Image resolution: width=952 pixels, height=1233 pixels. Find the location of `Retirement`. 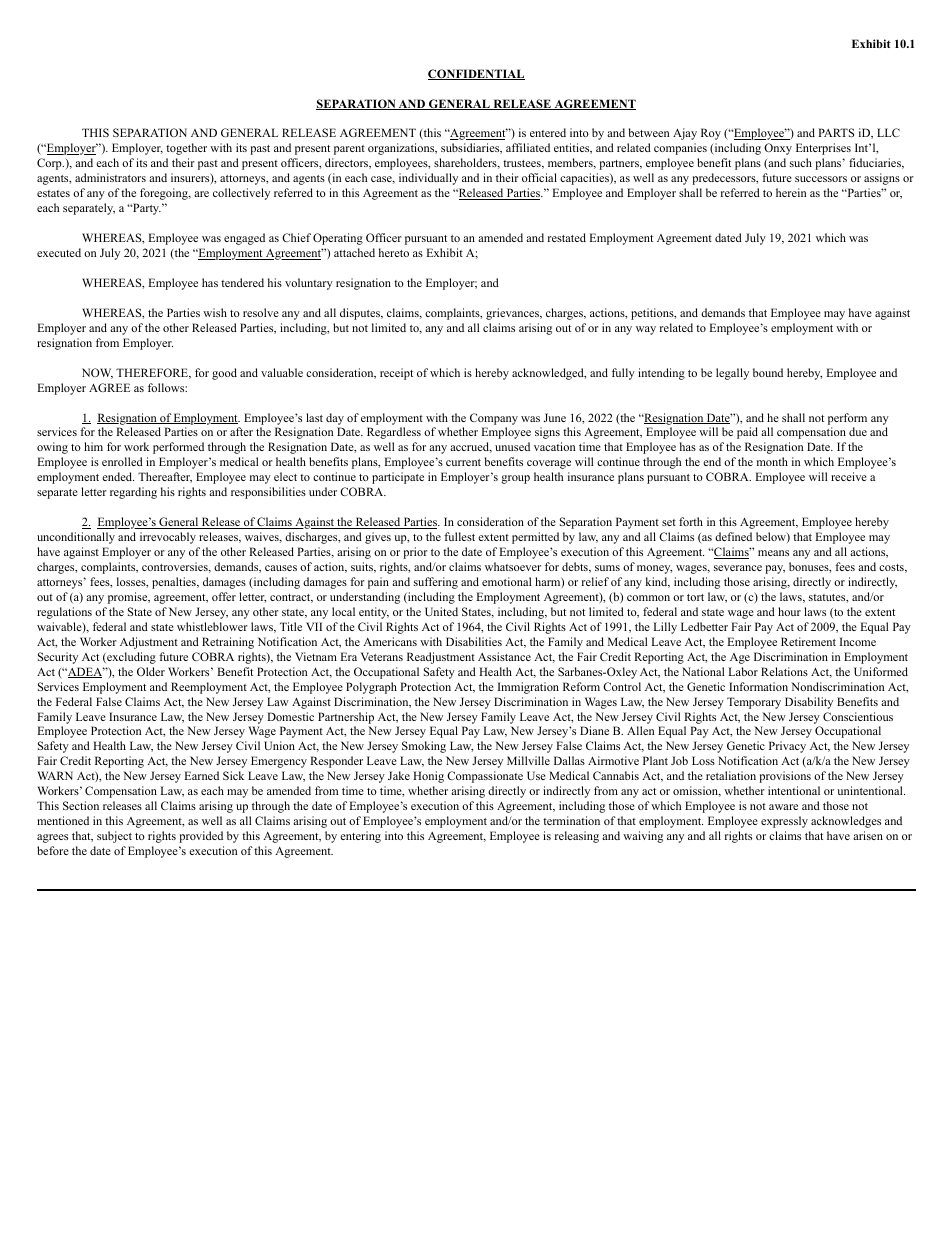

Retirement is located at coordinates (808, 641).
